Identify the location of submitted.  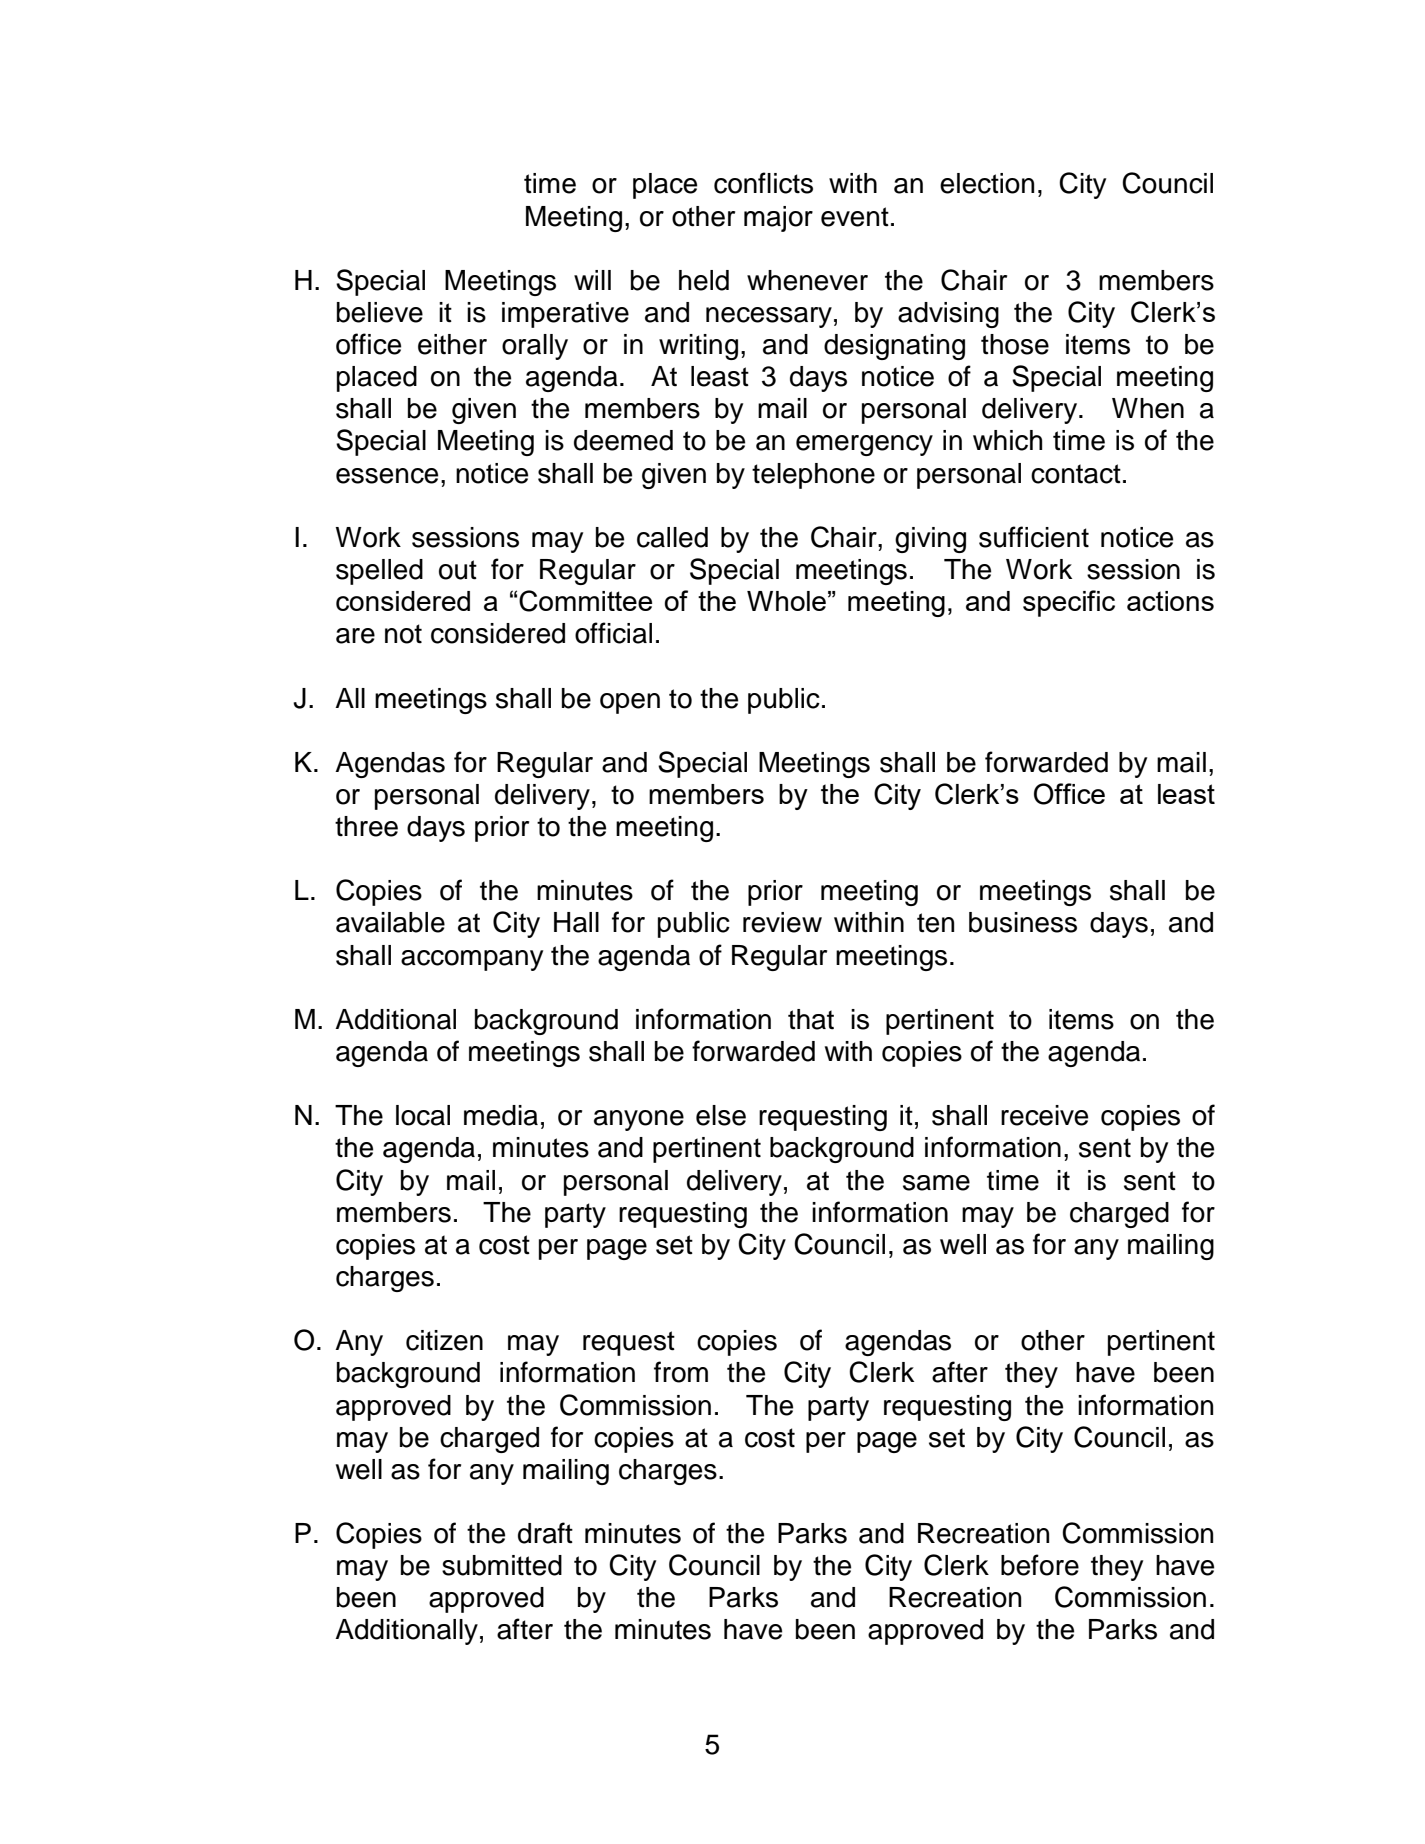
(502, 1565).
